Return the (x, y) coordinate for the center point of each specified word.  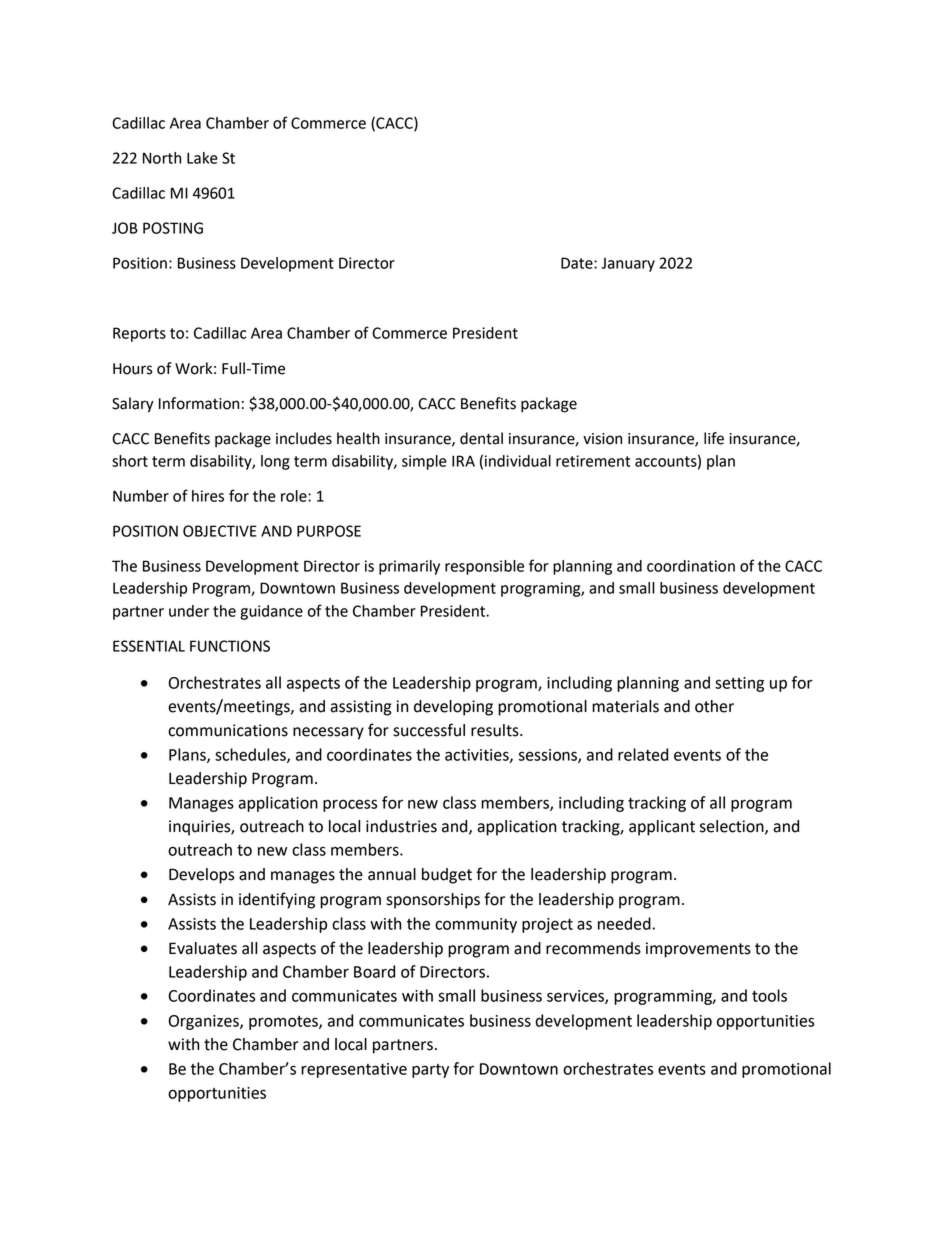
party (430, 1071)
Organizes (205, 1022)
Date (578, 263)
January (628, 265)
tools (769, 995)
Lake (202, 158)
